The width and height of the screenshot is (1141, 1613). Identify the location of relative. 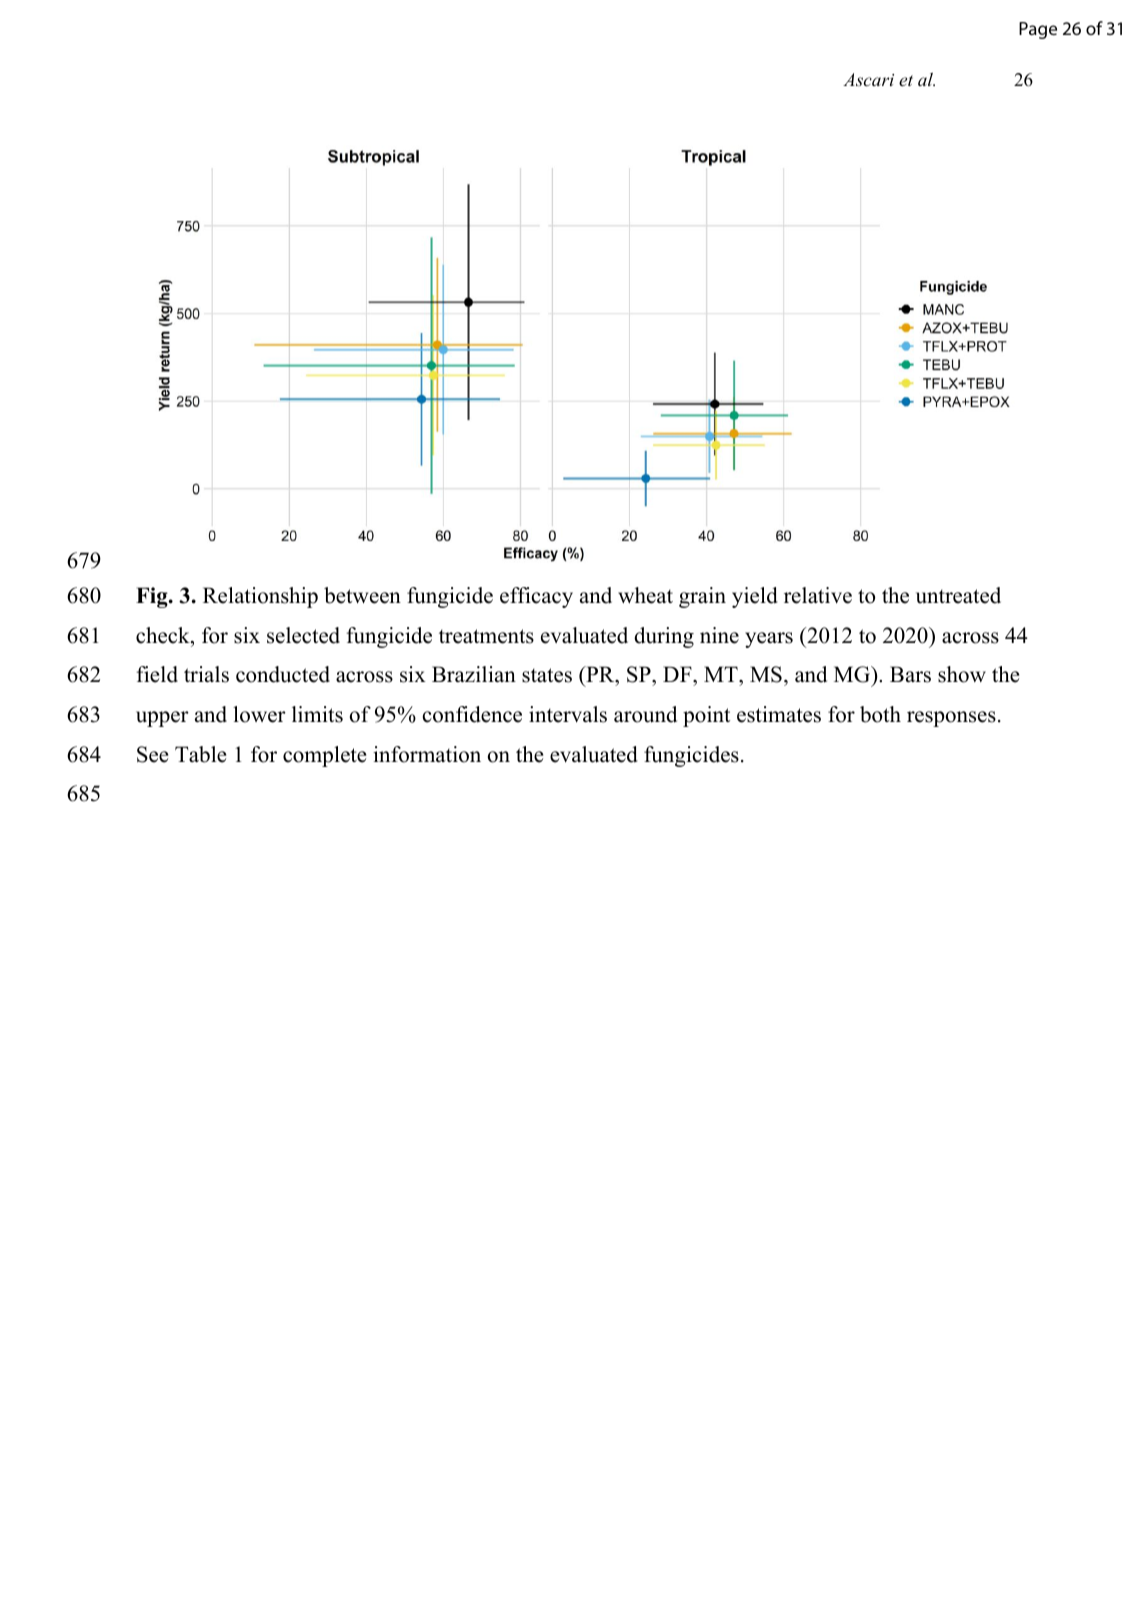
(818, 595).
